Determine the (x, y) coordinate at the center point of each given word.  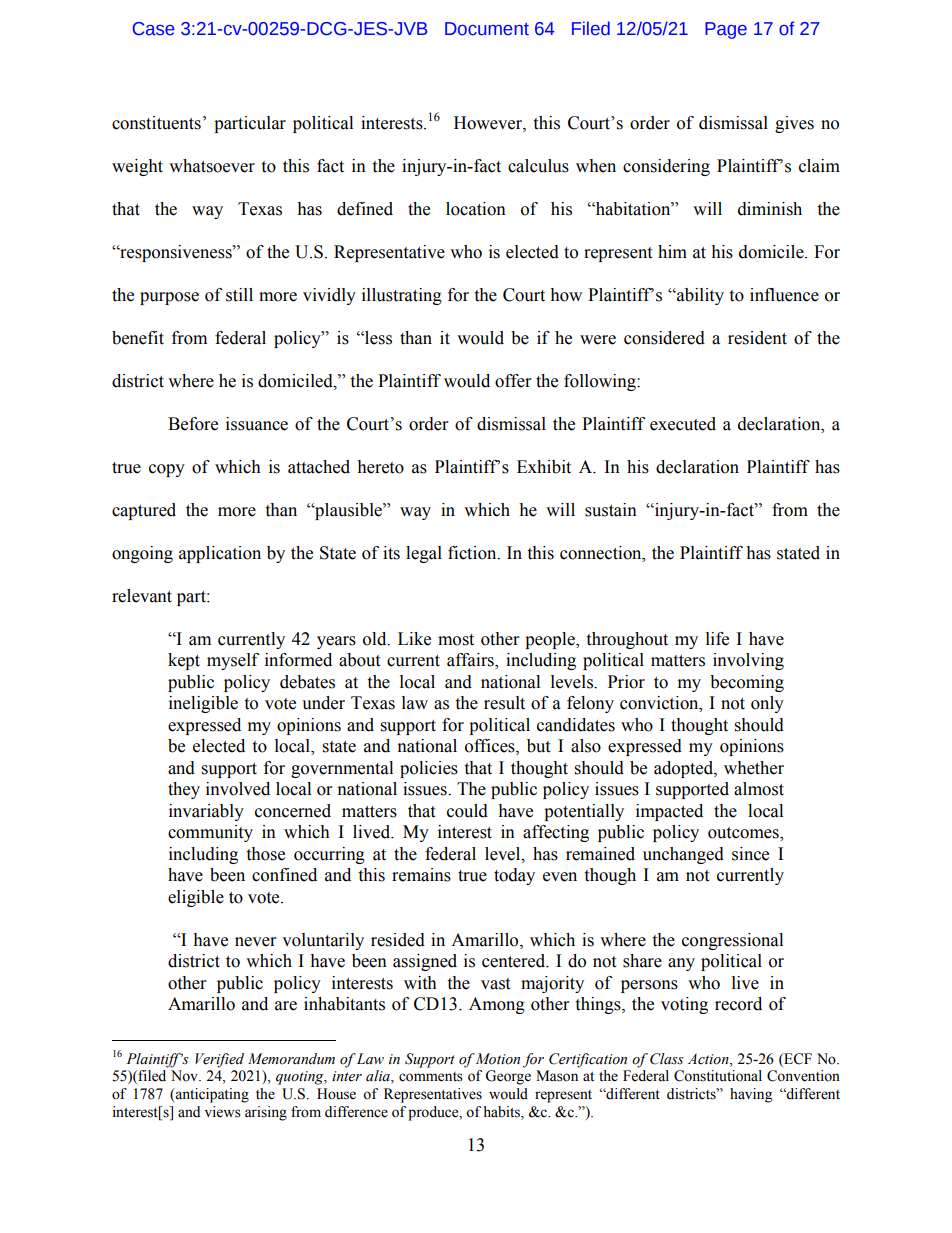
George (508, 1077)
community (210, 833)
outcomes (744, 834)
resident (757, 338)
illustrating (402, 296)
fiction (473, 553)
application (220, 554)
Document (487, 29)
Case (154, 29)
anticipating (211, 1095)
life (717, 639)
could (467, 811)
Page (726, 30)
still (239, 295)
